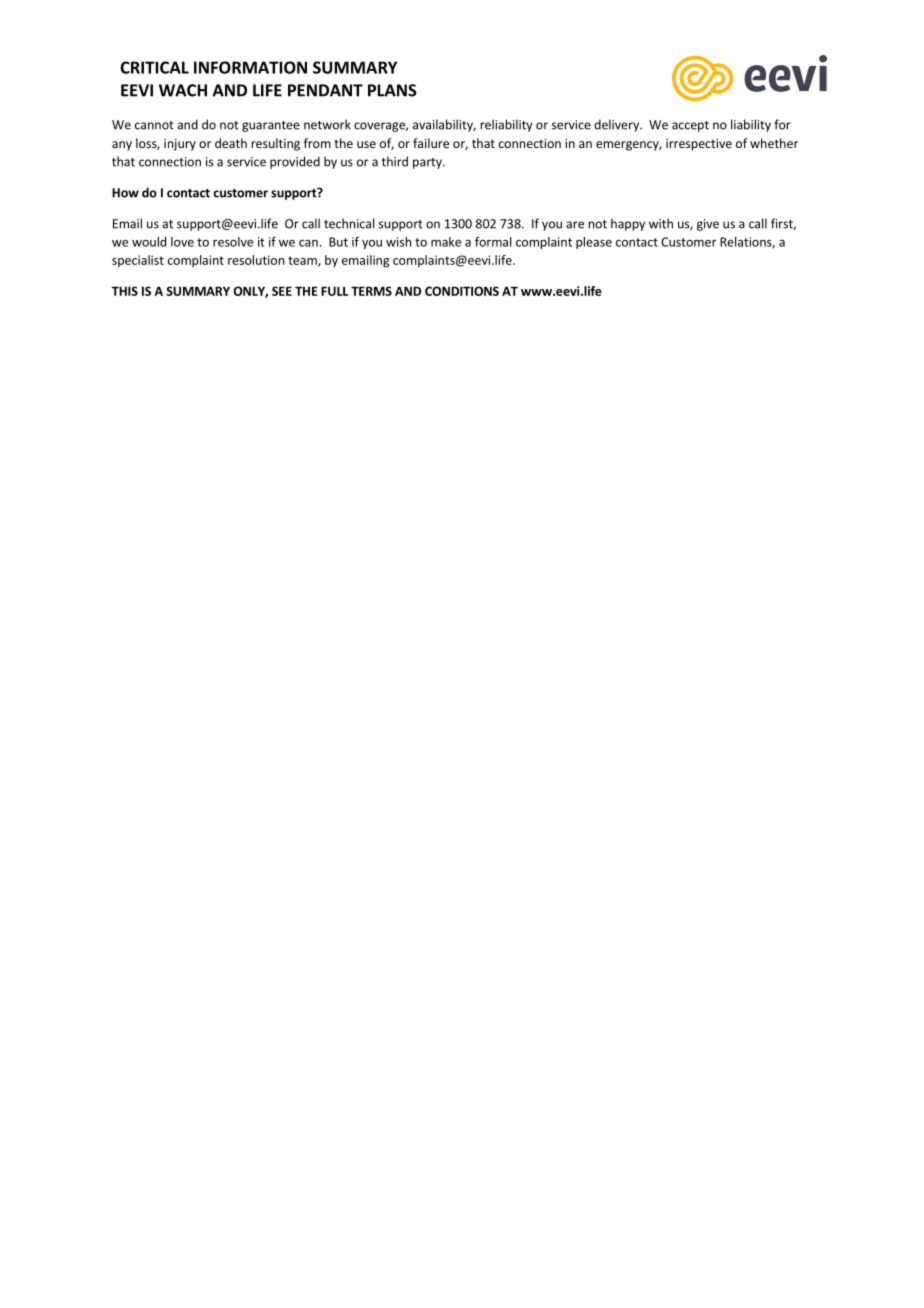 This document has height=1308, width=924. What do you see at coordinates (690, 126) in the document?
I see `accept` at bounding box center [690, 126].
